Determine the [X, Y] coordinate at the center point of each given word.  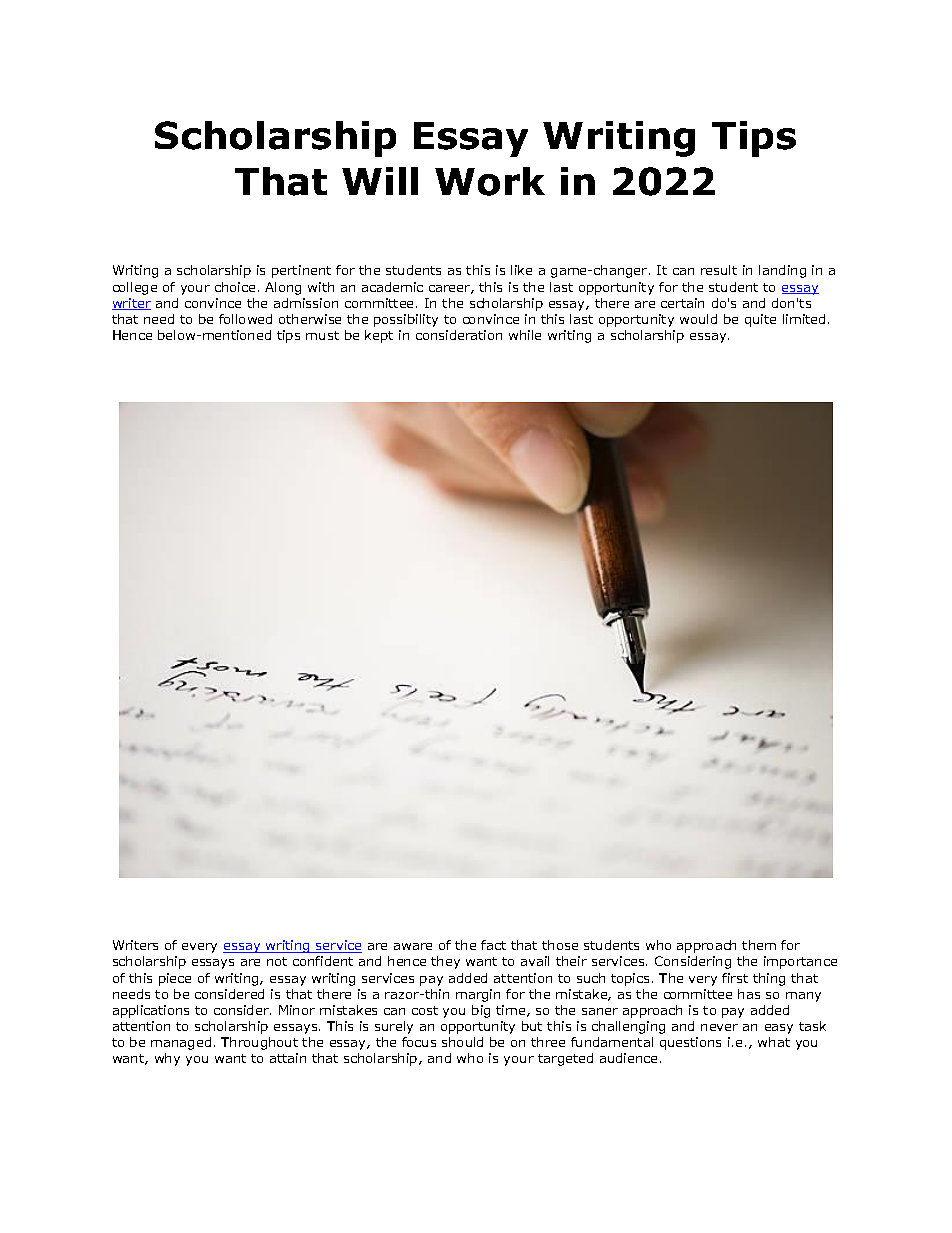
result [719, 270]
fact [493, 945]
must [322, 335]
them [759, 945]
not [277, 961]
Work [490, 181]
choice [235, 287]
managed [181, 1043]
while [525, 335]
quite [760, 320]
